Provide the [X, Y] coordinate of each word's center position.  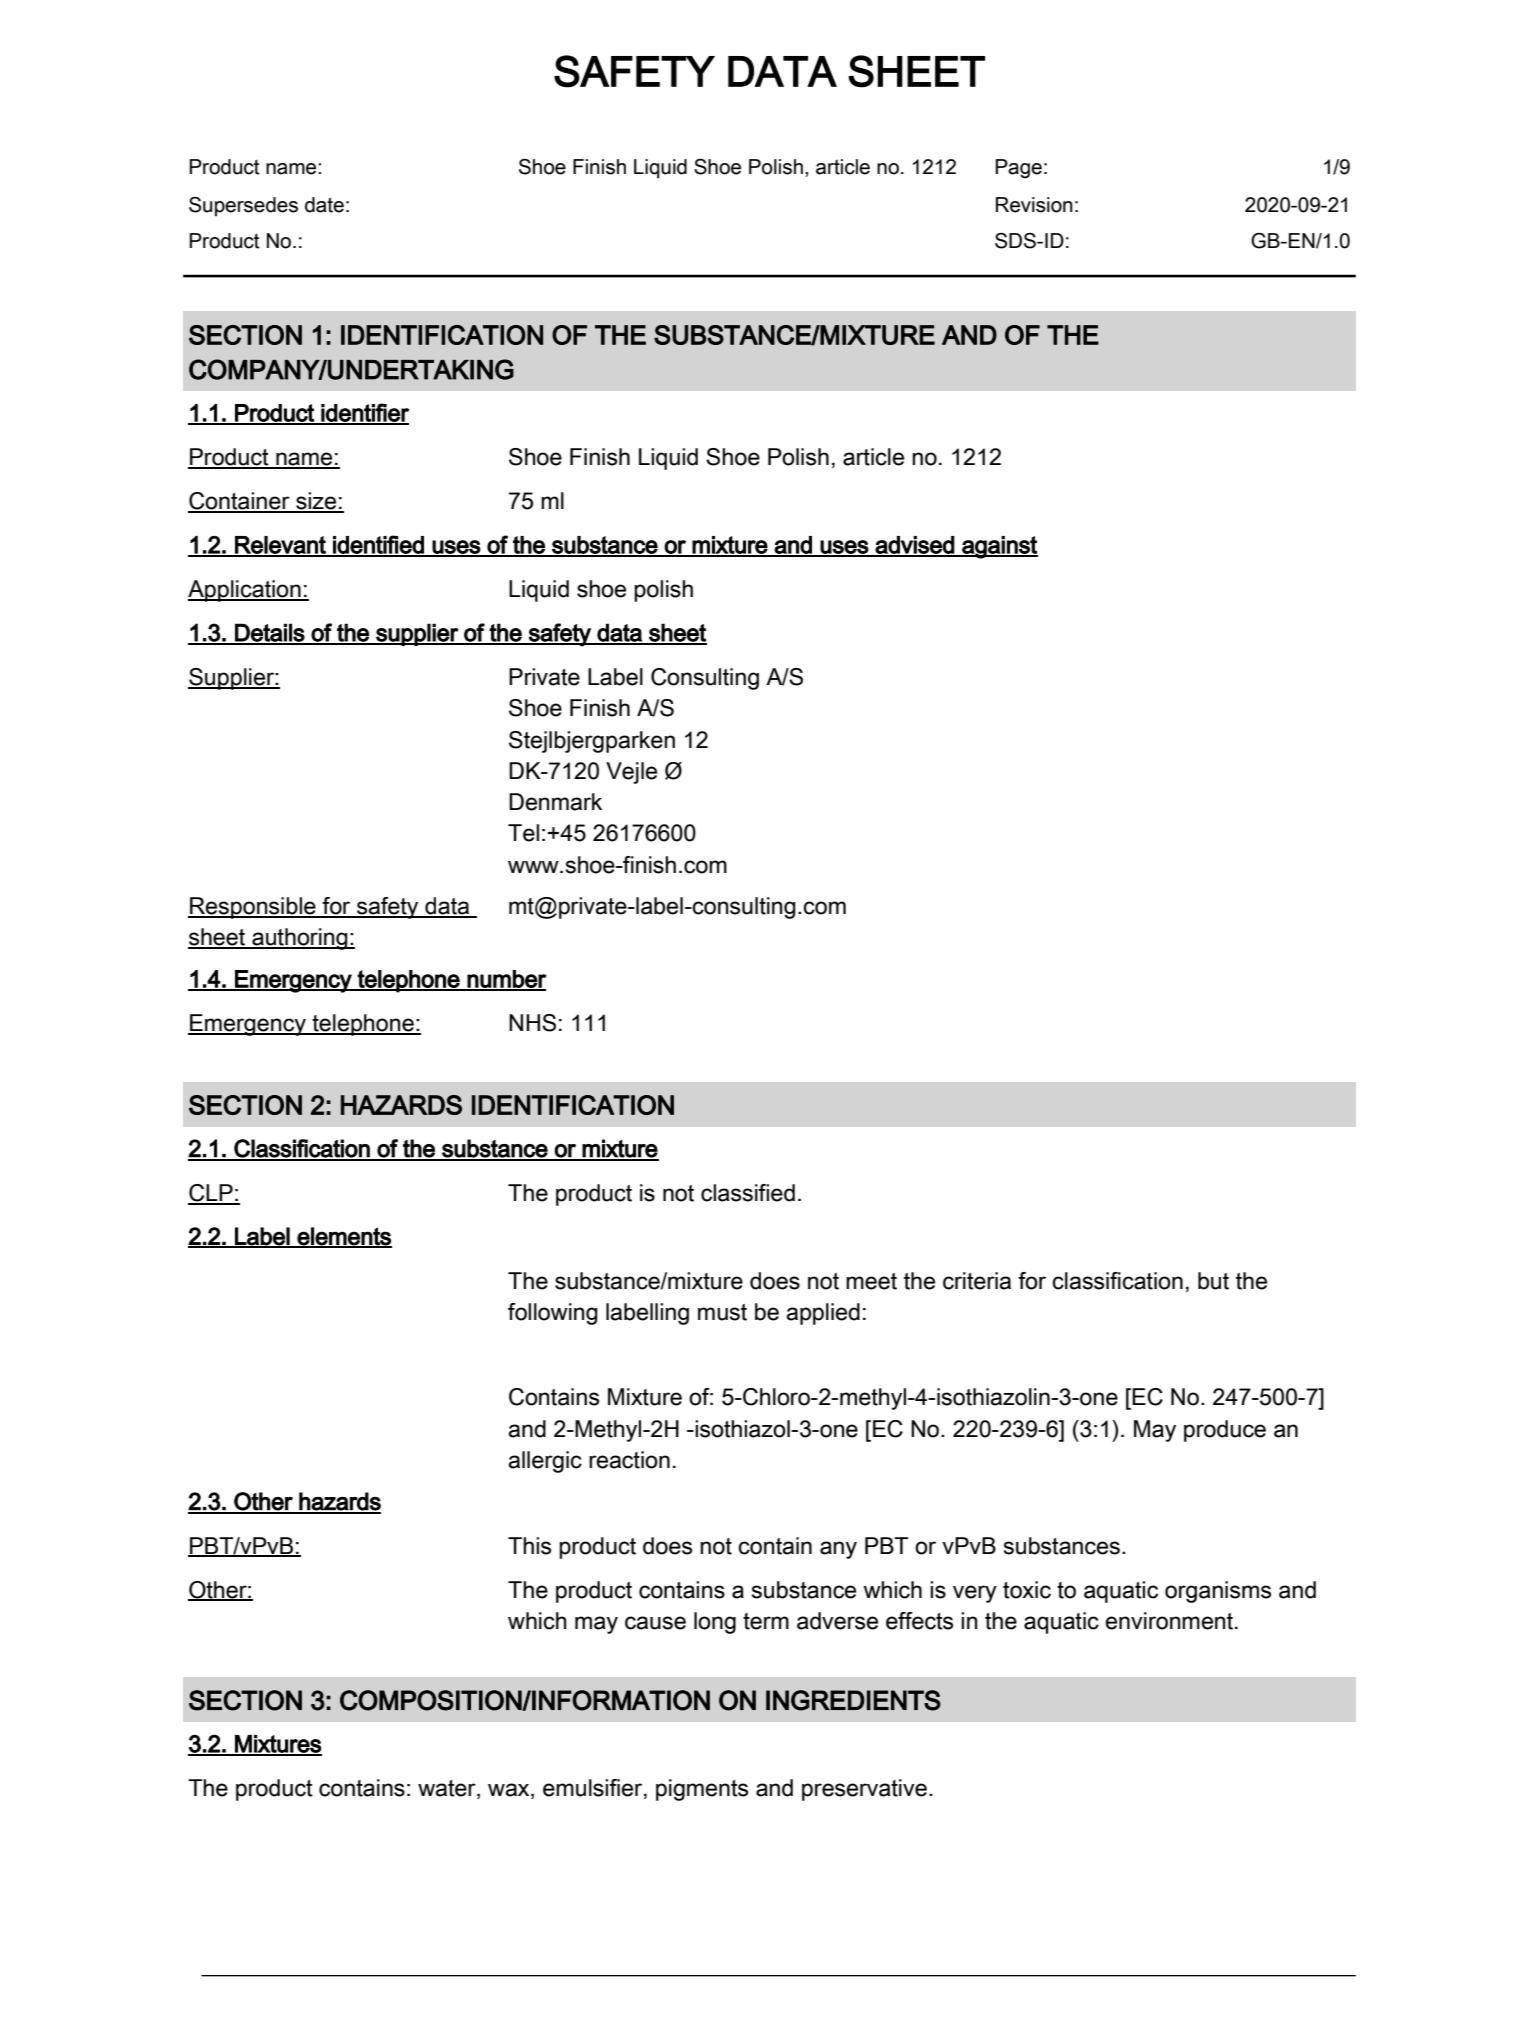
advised [915, 546]
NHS [532, 1023]
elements [344, 1237]
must [722, 1312]
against [999, 547]
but [1213, 1281]
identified [378, 545]
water [448, 1789]
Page [1018, 169]
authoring [300, 939]
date [324, 205]
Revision [1034, 205]
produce [1225, 1431]
